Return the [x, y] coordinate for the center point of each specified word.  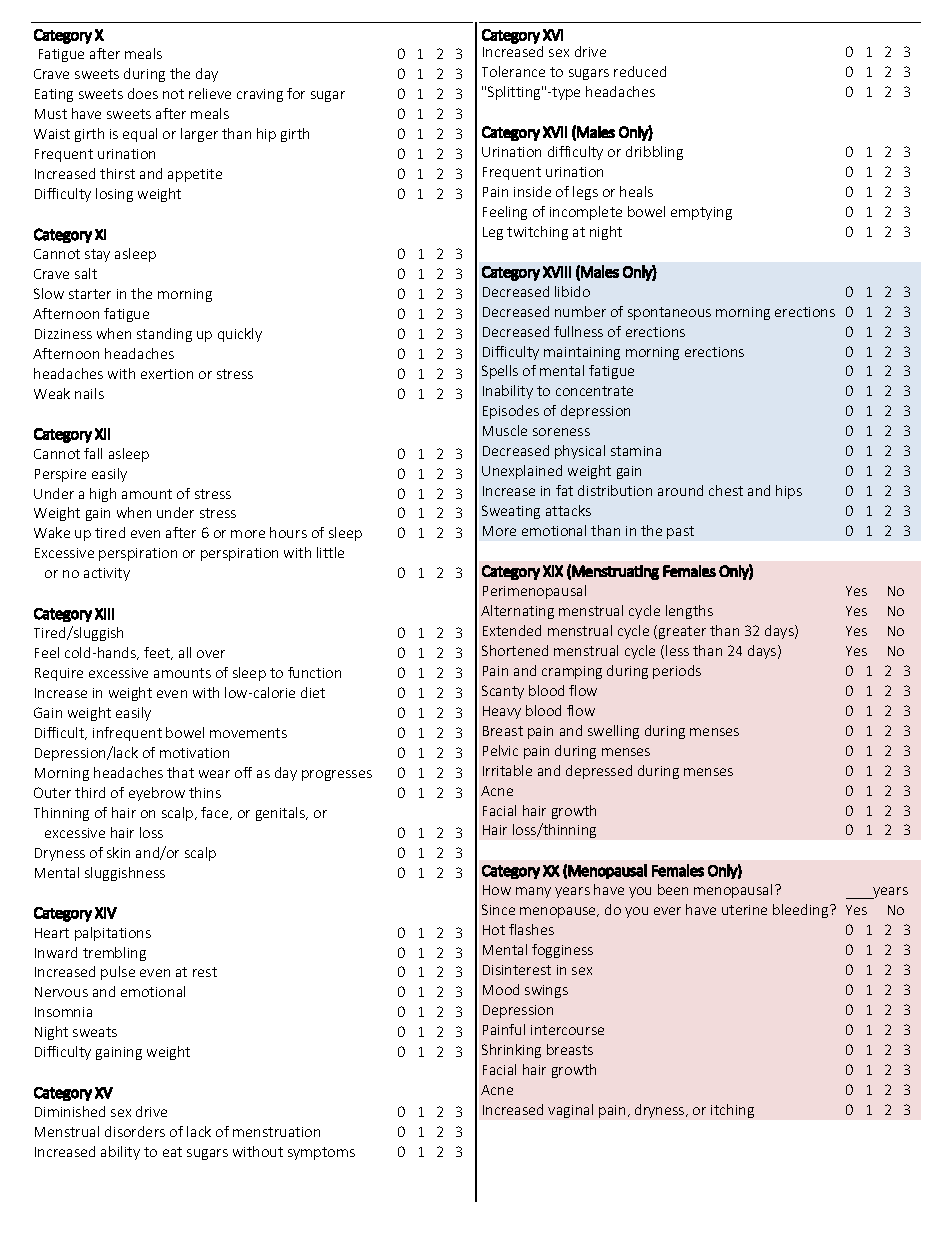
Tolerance [513, 71]
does [143, 93]
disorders [135, 1131]
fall [93, 453]
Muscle [505, 430]
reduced [640, 71]
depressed [599, 772]
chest [726, 490]
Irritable [507, 770]
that [180, 772]
